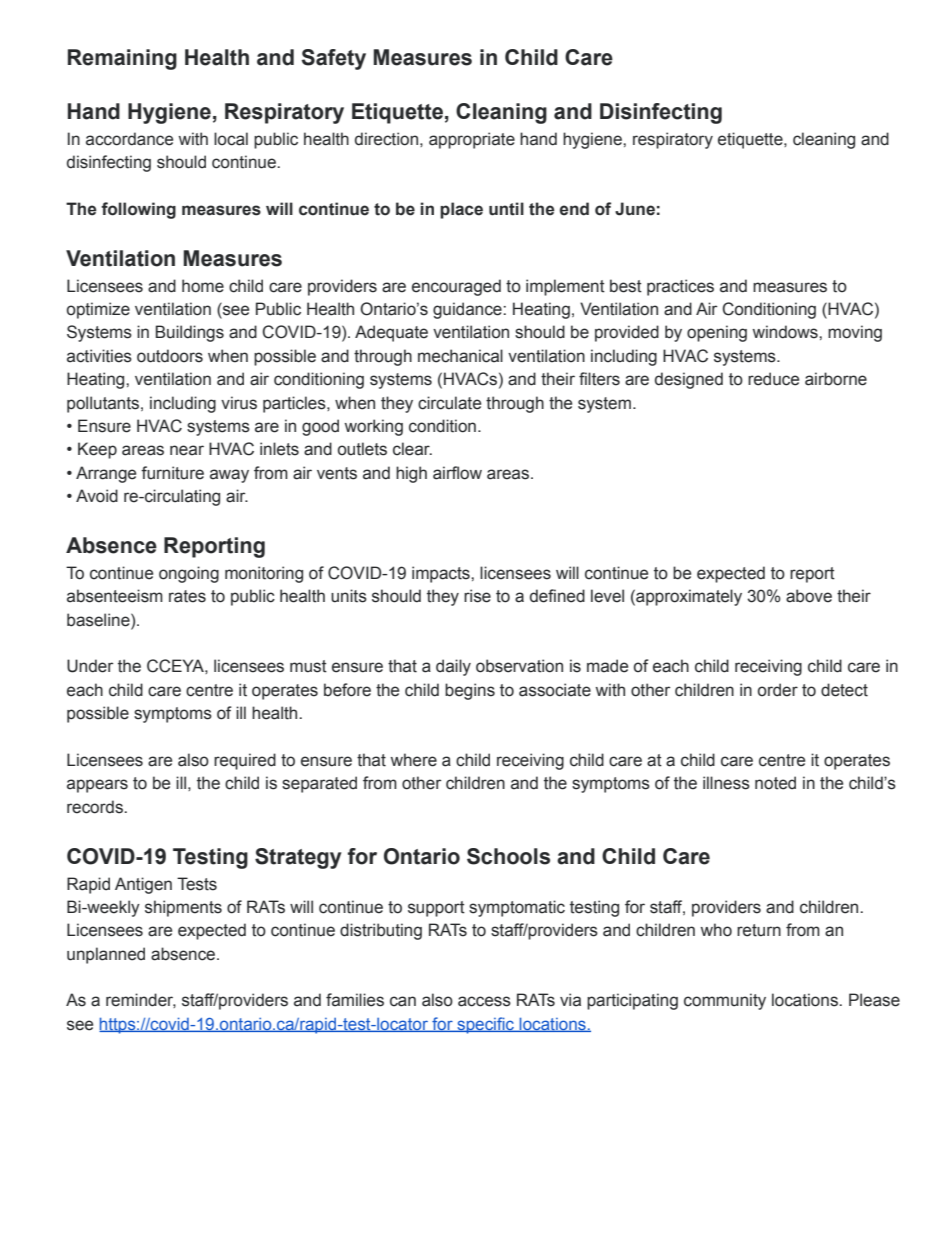 This page has height=1233, width=952. Describe the element at coordinates (508, 856) in the page. I see `Schools` at that location.
